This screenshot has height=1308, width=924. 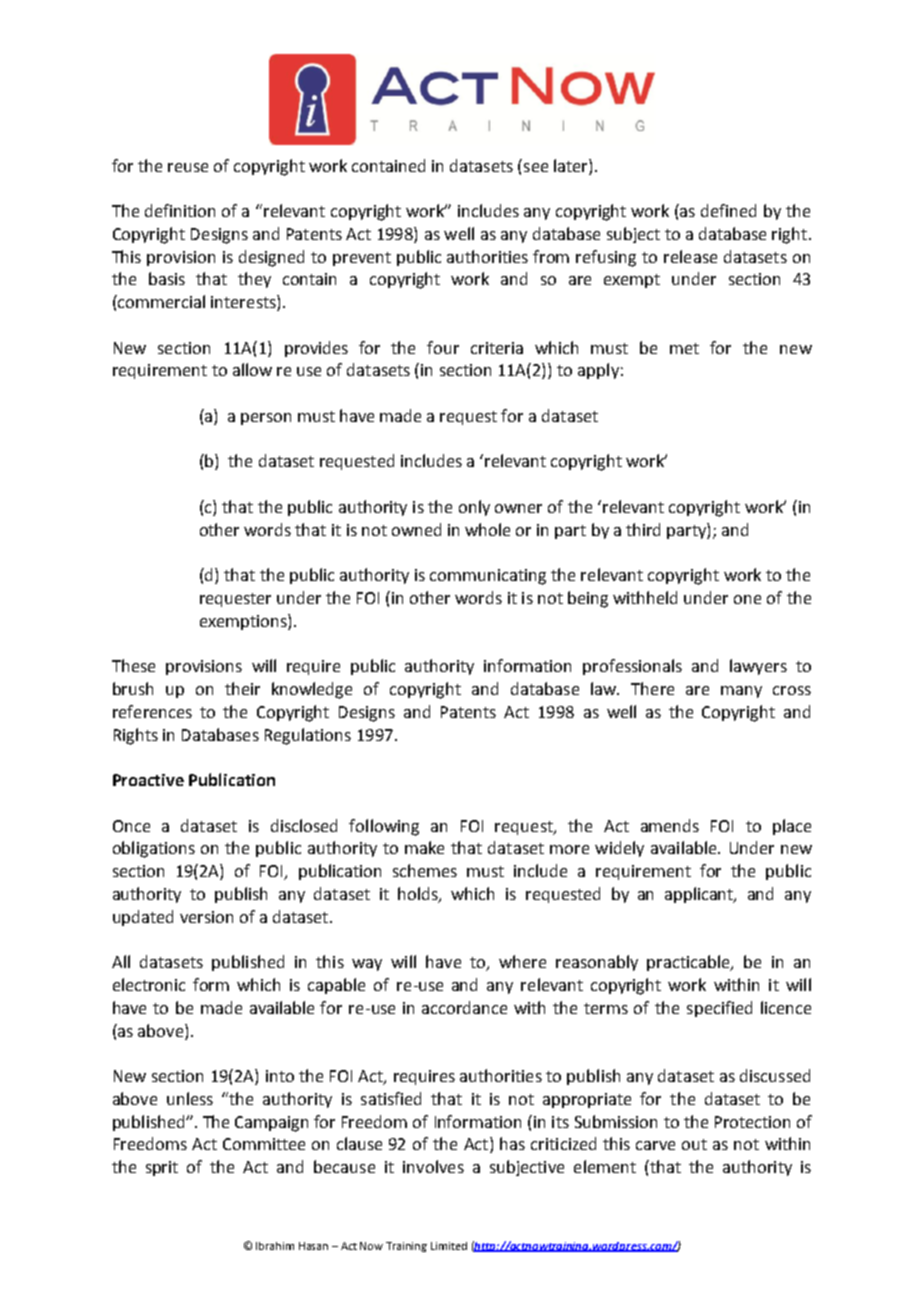 I want to click on definition, so click(x=180, y=210).
